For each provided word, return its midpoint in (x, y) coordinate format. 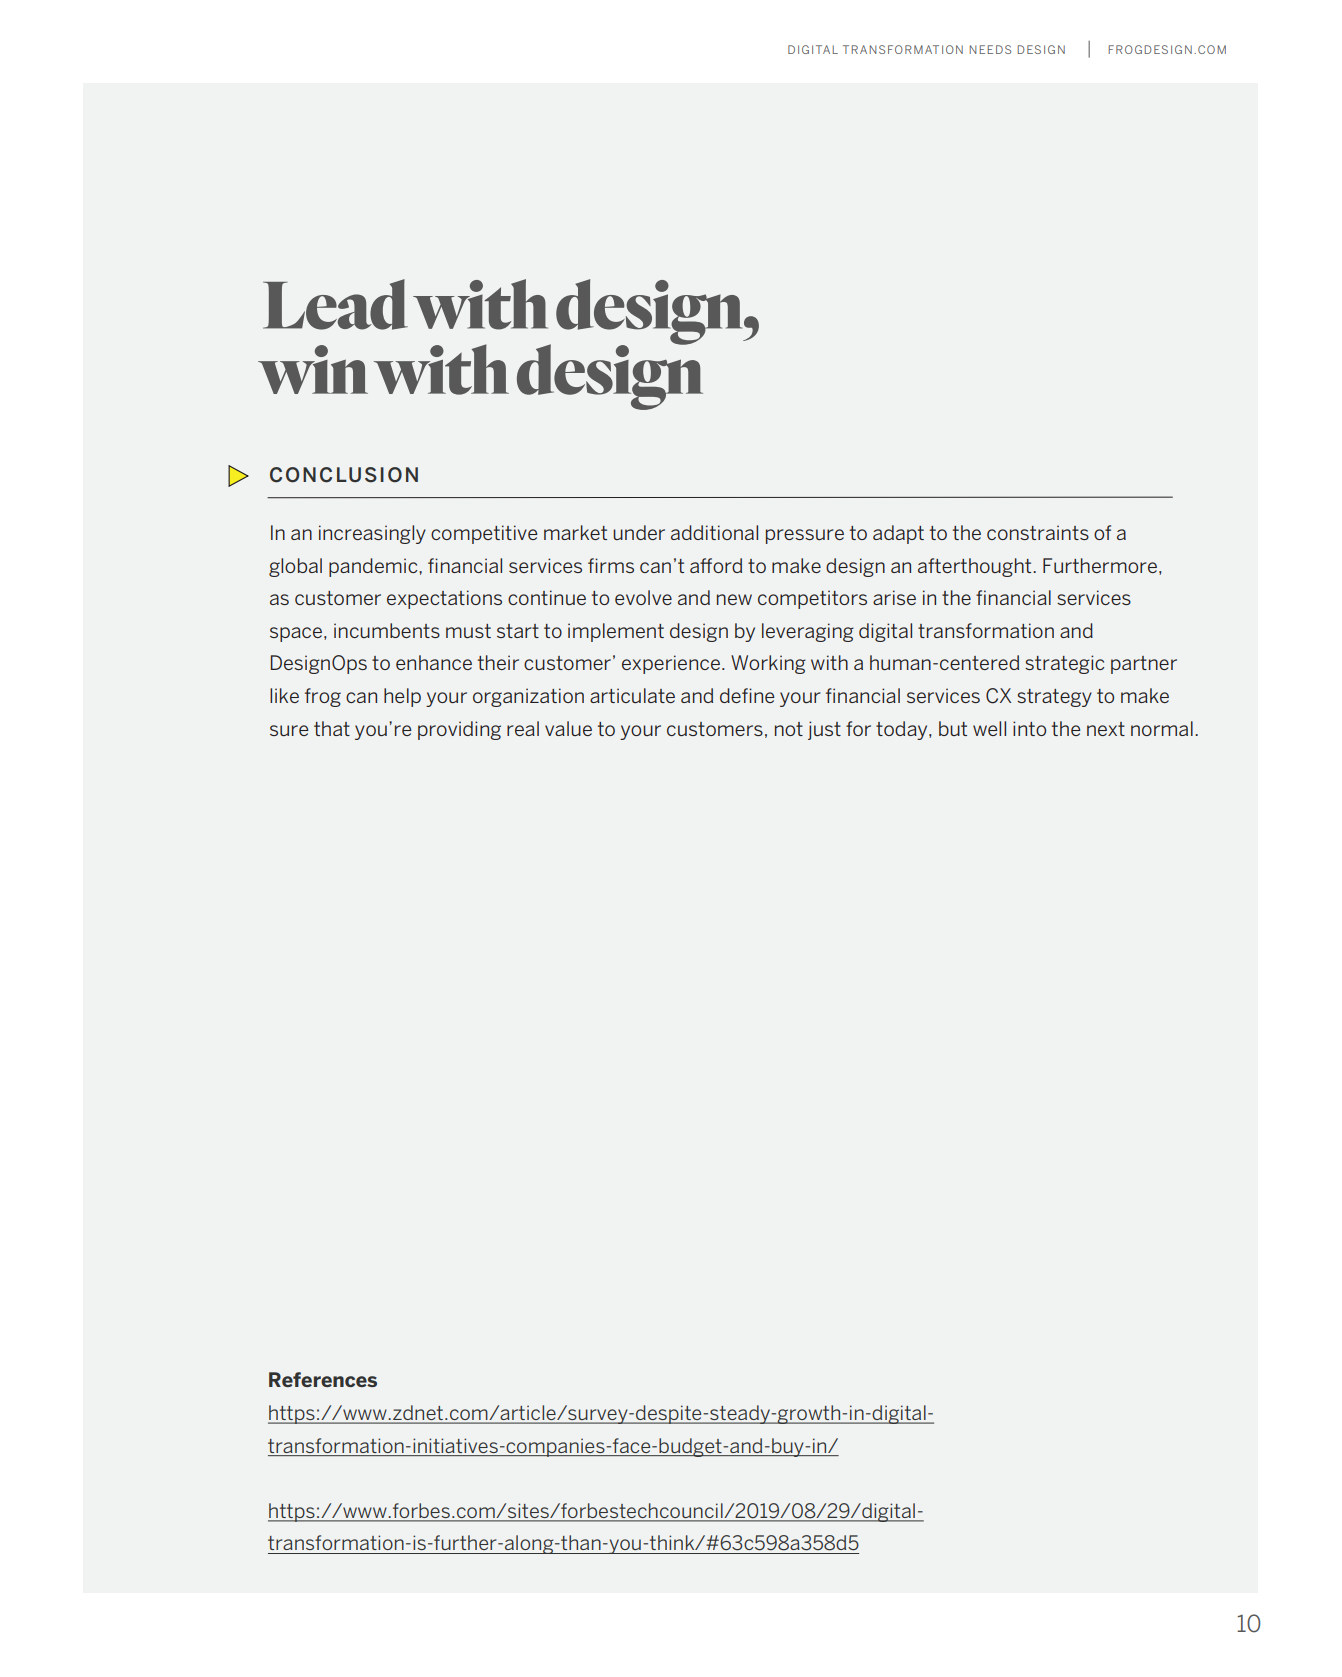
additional (714, 532)
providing (459, 730)
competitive (484, 534)
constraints (1038, 532)
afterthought (976, 567)
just (824, 730)
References (323, 1379)
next (1106, 729)
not (789, 729)
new (734, 599)
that (332, 728)
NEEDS (990, 49)
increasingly (372, 534)
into (1029, 728)
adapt (898, 534)
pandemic (374, 567)
